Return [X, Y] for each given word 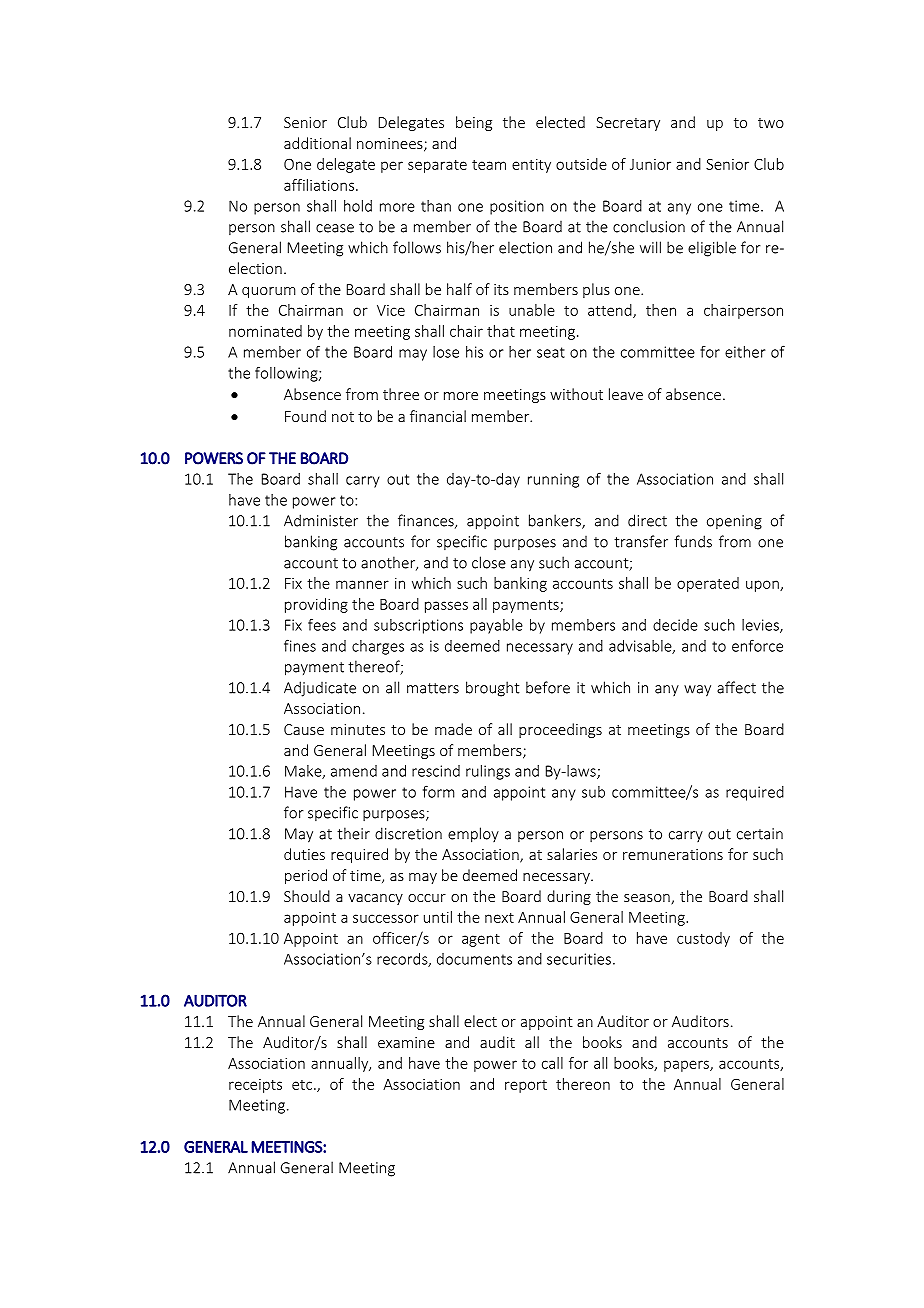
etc [303, 1085]
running [553, 480]
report [526, 1086]
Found [305, 416]
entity [531, 166]
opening [734, 522]
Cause [304, 729]
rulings [488, 772]
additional [317, 143]
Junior [650, 164]
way [697, 691]
